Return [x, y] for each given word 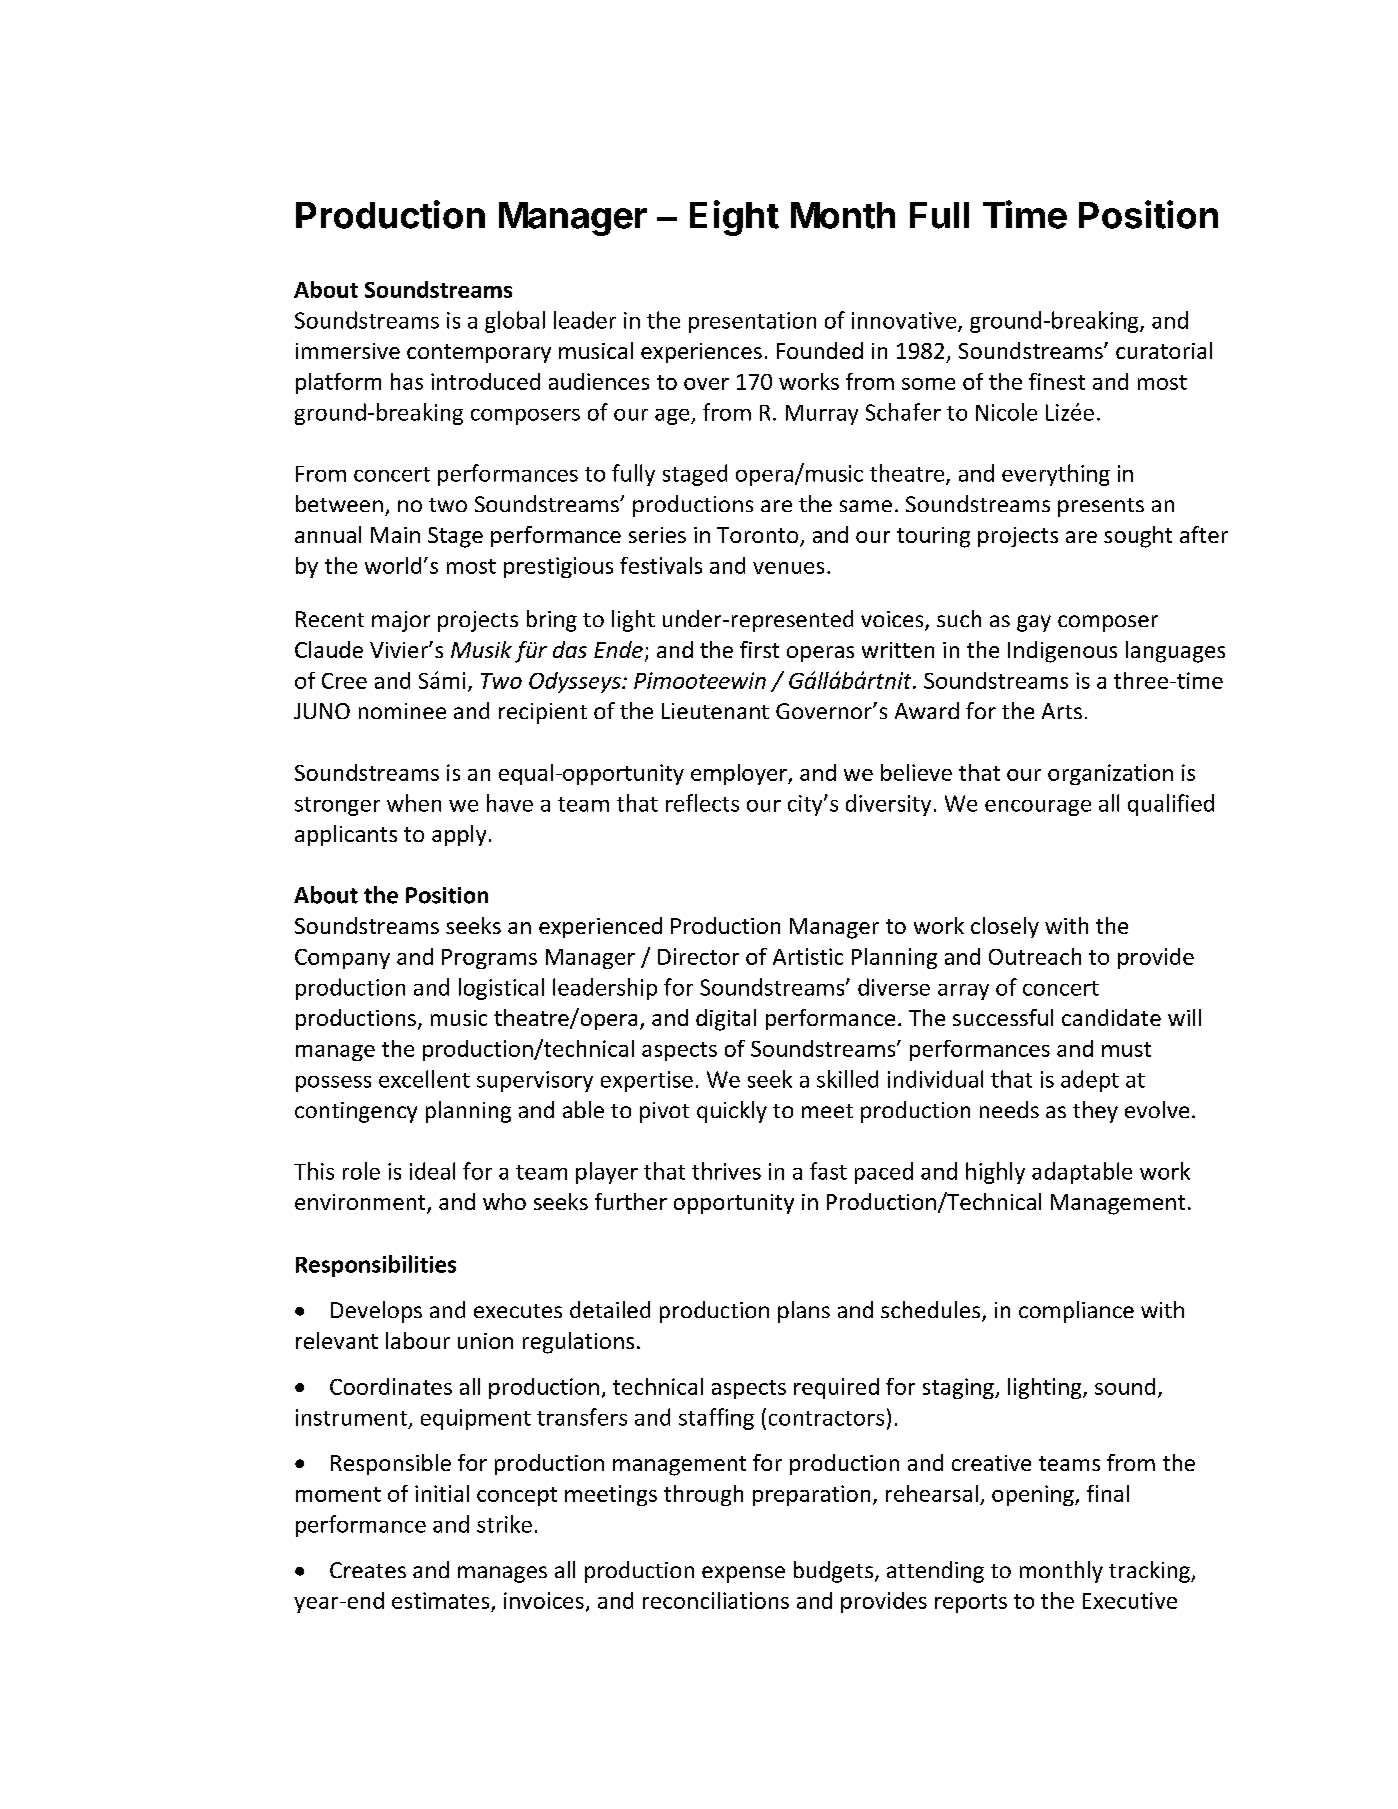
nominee [402, 711]
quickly [732, 1112]
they [1095, 1112]
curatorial [1164, 350]
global [515, 322]
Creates [368, 1570]
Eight [734, 218]
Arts [1062, 711]
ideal [432, 1171]
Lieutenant [715, 711]
